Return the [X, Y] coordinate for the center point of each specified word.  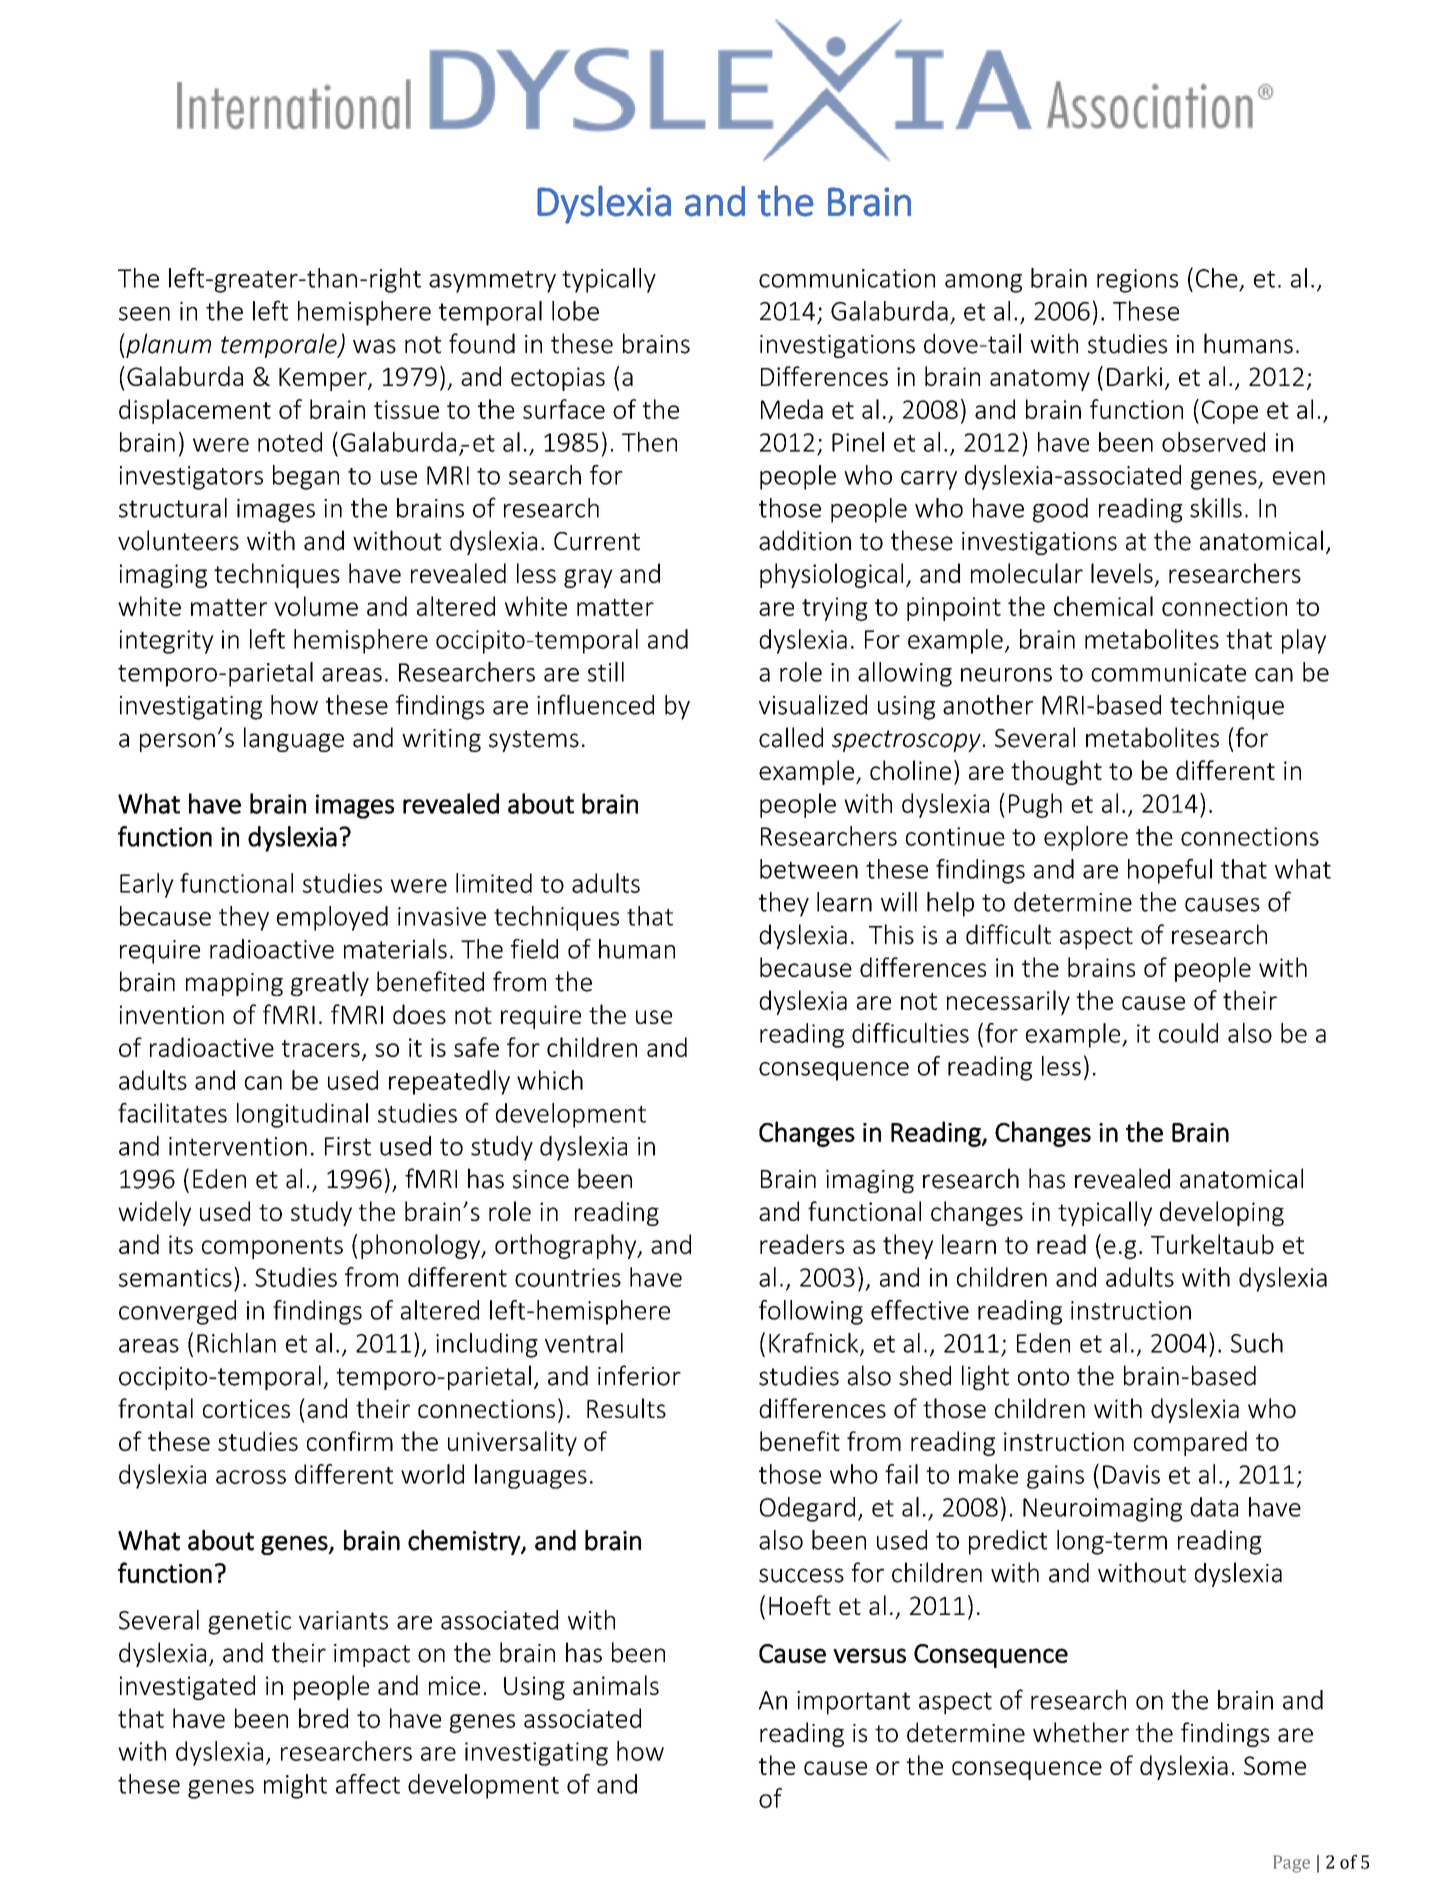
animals [616, 1685]
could [1188, 1033]
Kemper [324, 379]
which [550, 1080]
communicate [1168, 672]
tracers [320, 1048]
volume [316, 606]
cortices [246, 1408]
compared [1190, 1443]
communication [847, 278]
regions [1137, 281]
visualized [813, 705]
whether [1081, 1732]
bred [323, 1718]
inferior [639, 1375]
